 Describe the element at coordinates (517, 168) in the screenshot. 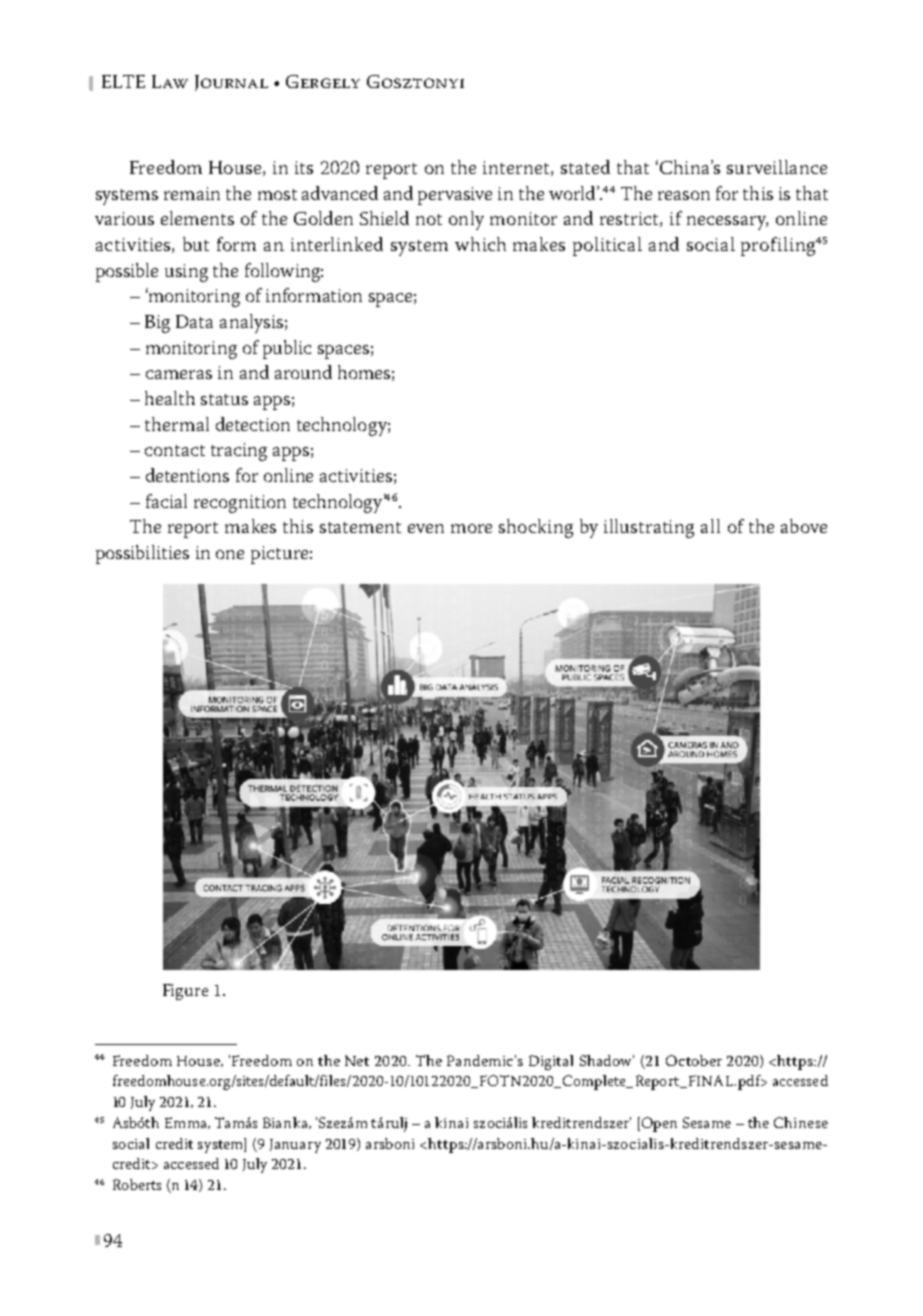

I see `internet` at that location.
